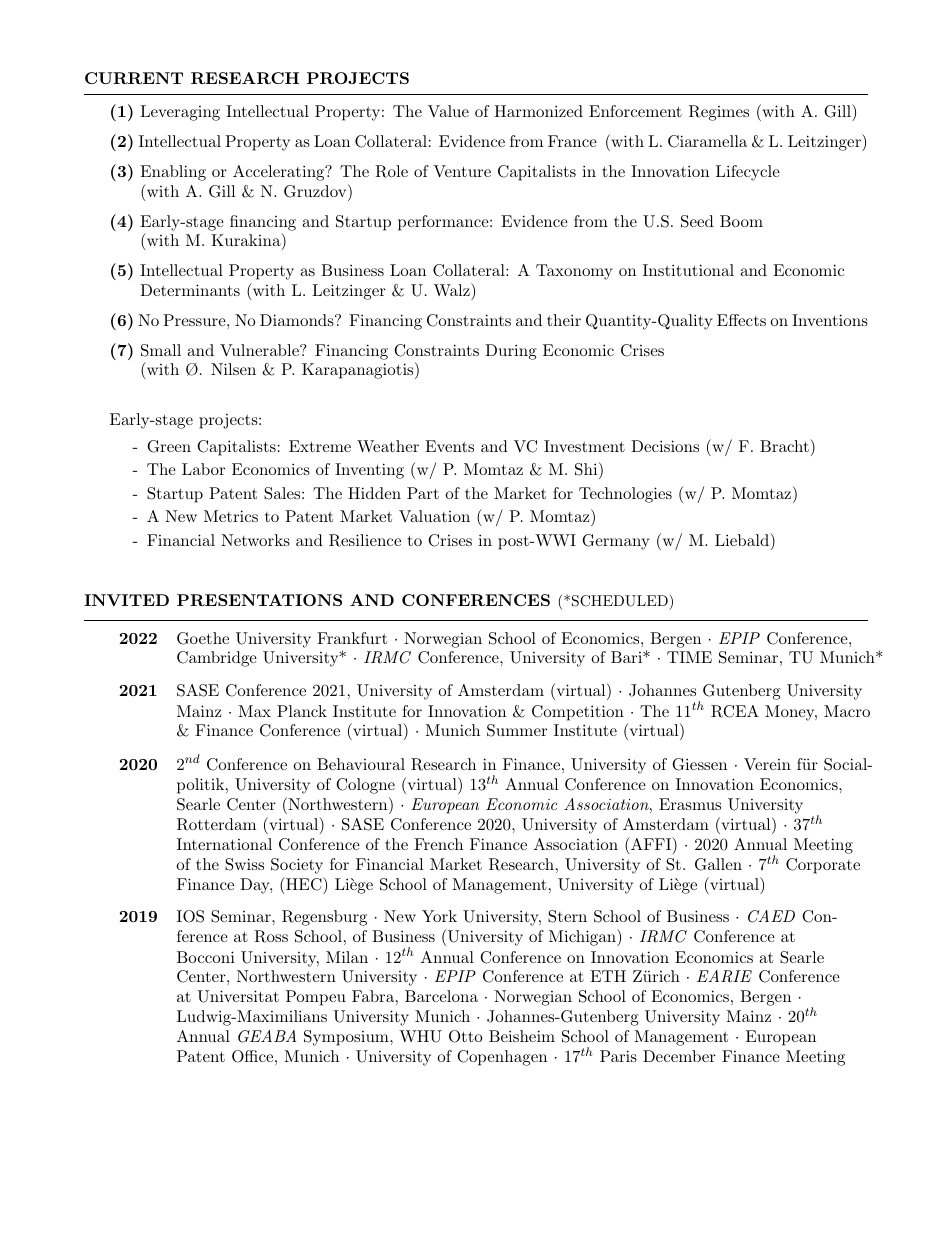 The height and width of the image is (1233, 952). I want to click on Universitat, so click(238, 996).
